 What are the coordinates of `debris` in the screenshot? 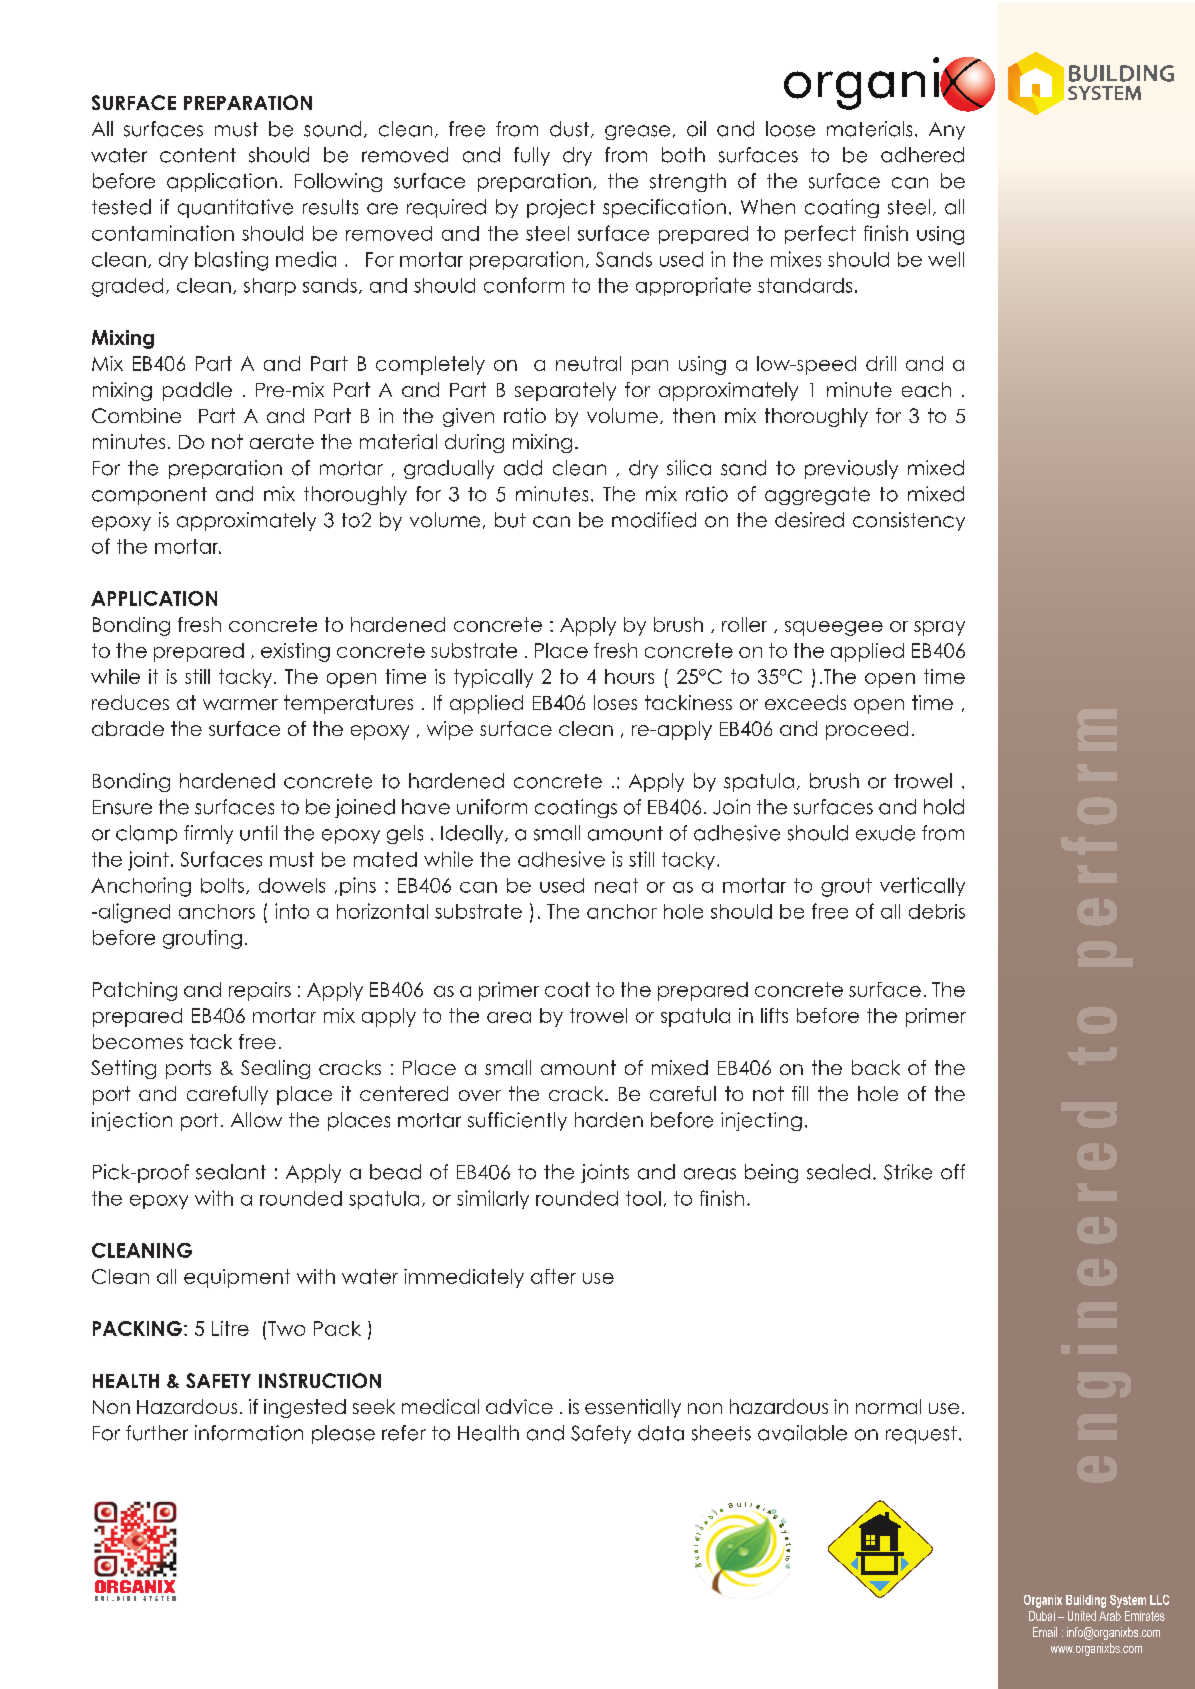 It's located at (937, 911).
